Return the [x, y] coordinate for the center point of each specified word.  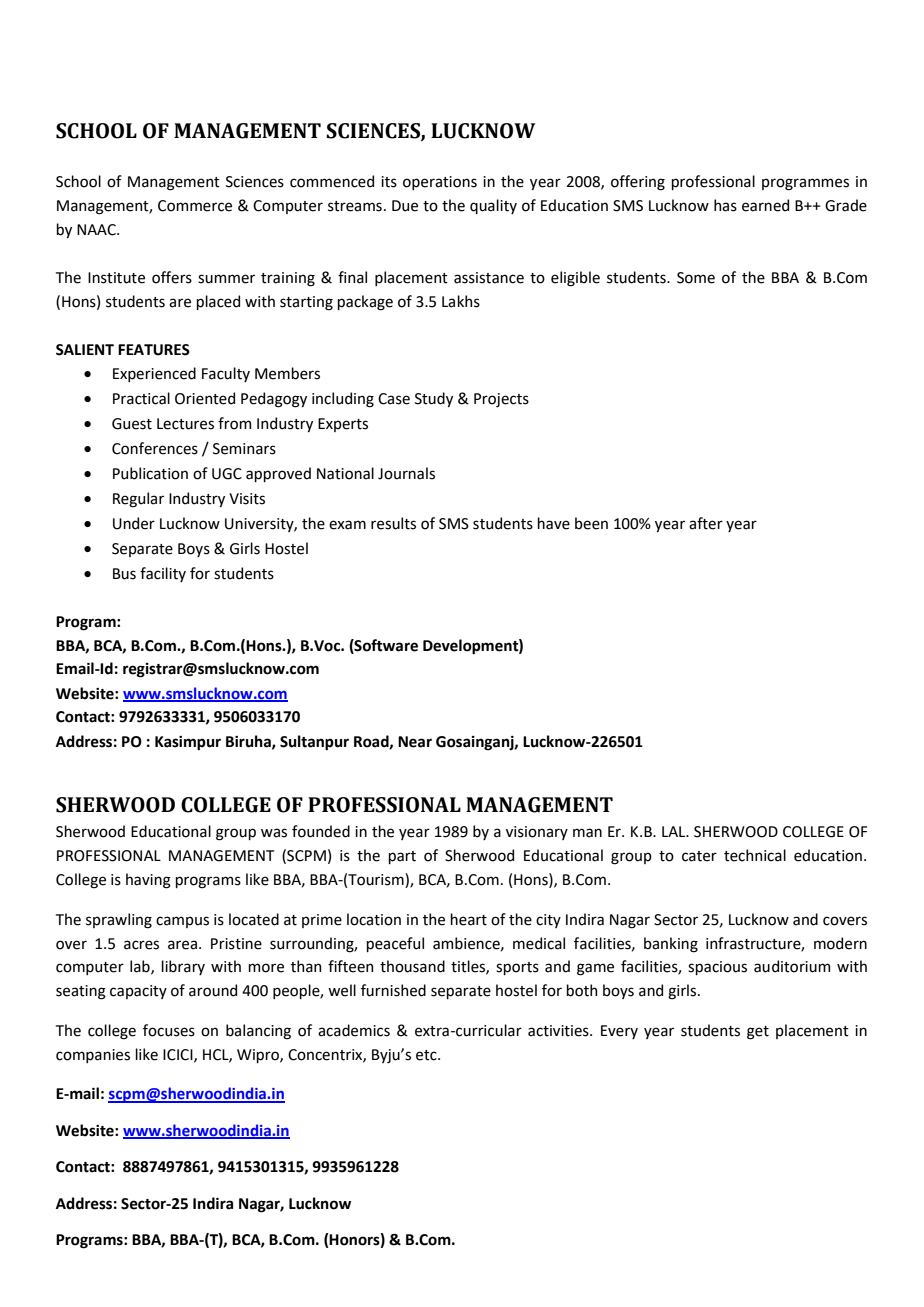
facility [163, 574]
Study [434, 399]
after [706, 523]
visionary [537, 833]
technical [755, 855]
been [591, 523]
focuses [169, 1030]
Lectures [185, 424]
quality [493, 206]
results [393, 523]
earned [765, 205]
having [148, 881]
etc [427, 1055]
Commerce [195, 206]
